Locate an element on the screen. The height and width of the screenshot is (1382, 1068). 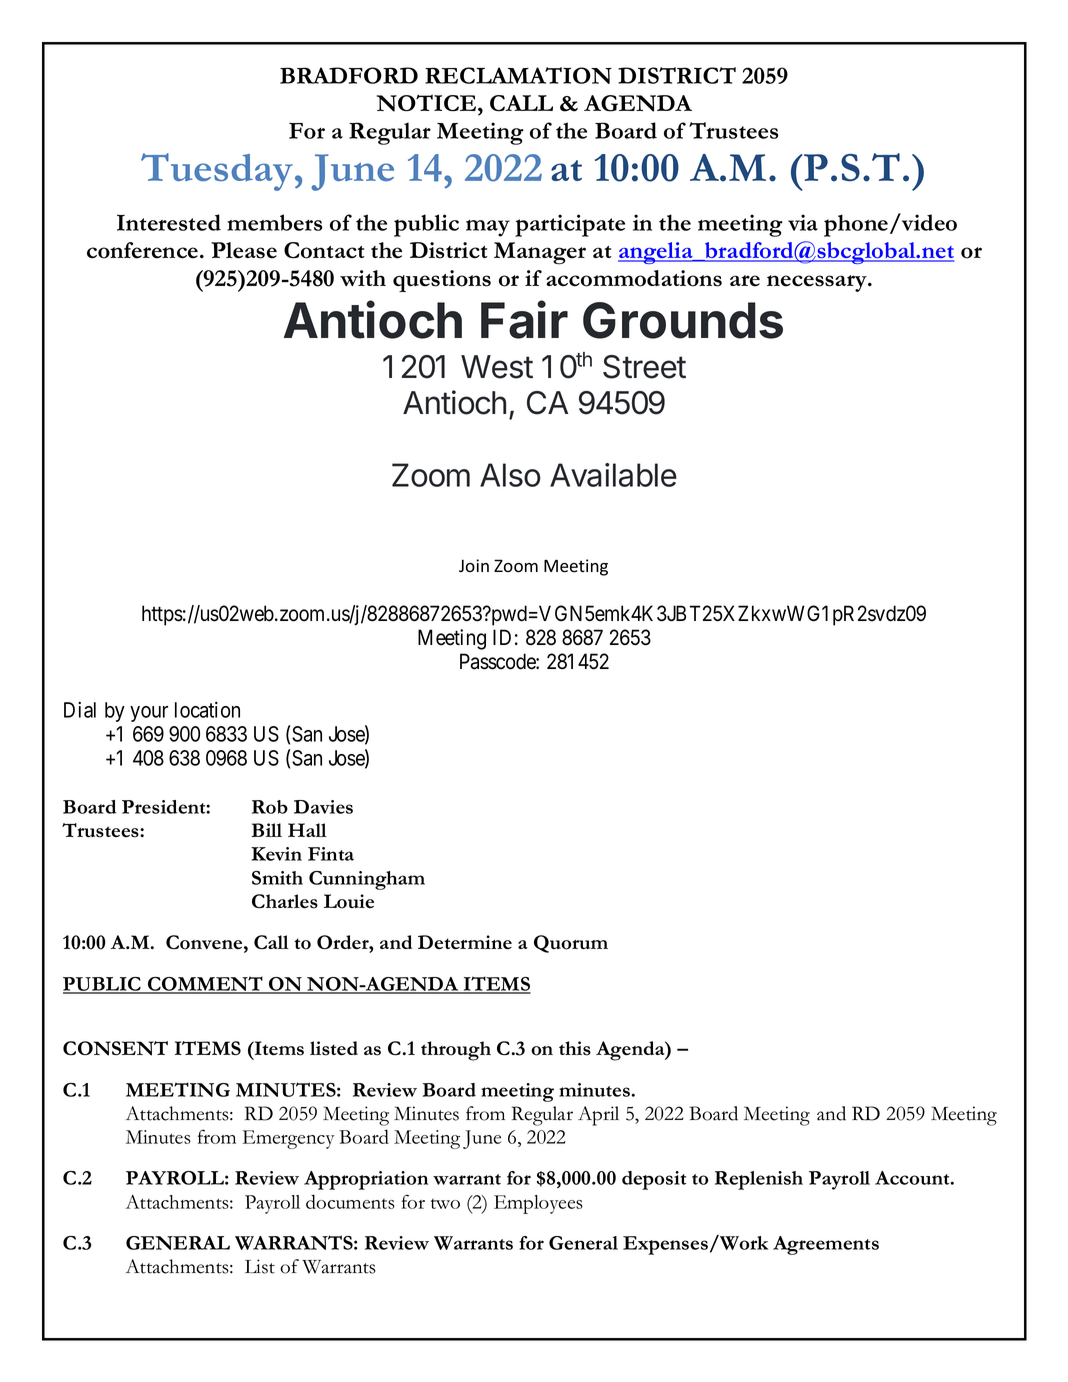
Tuesday is located at coordinates (217, 172).
